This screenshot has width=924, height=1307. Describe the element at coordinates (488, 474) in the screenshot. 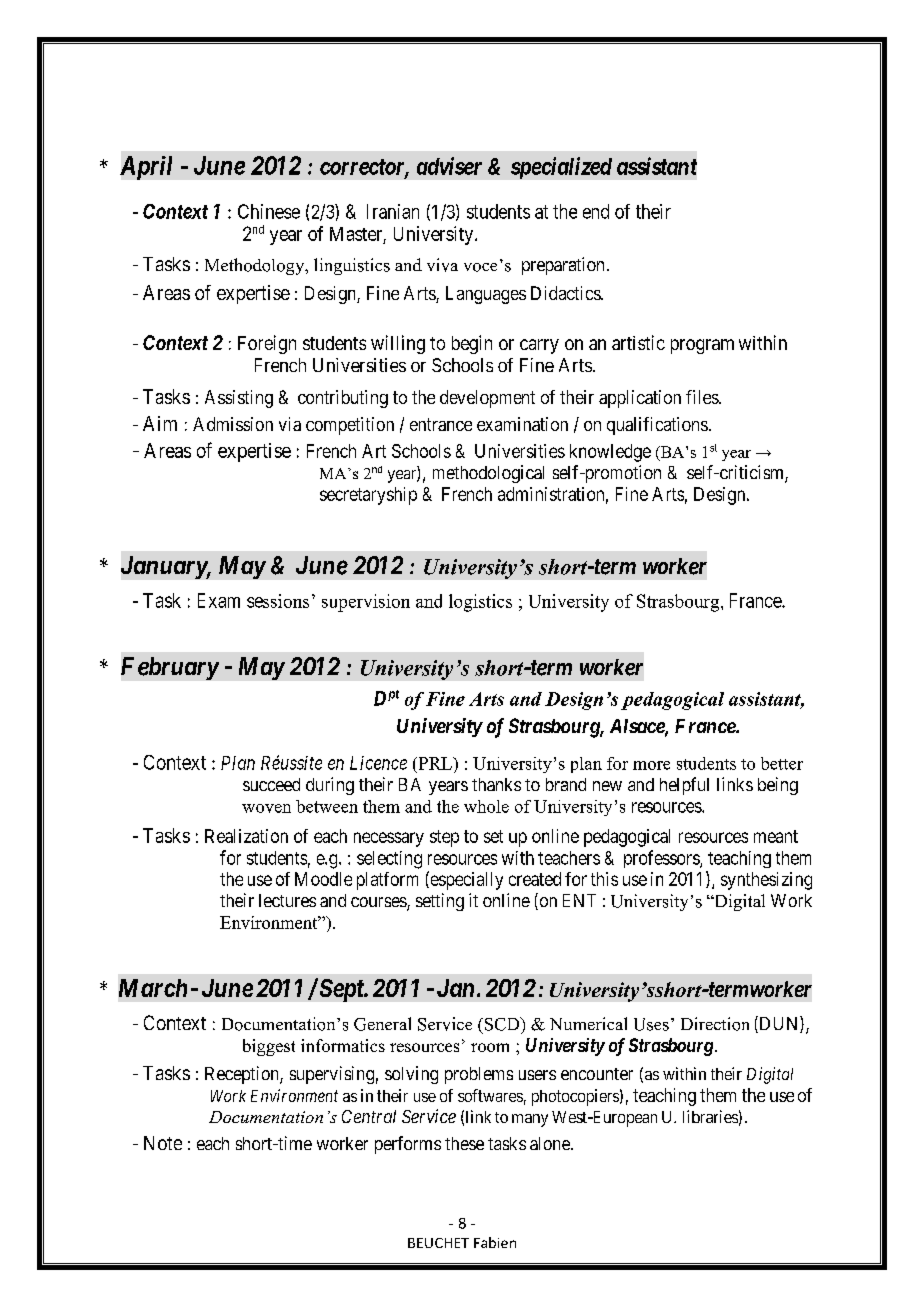

I see `methodological` at that location.
